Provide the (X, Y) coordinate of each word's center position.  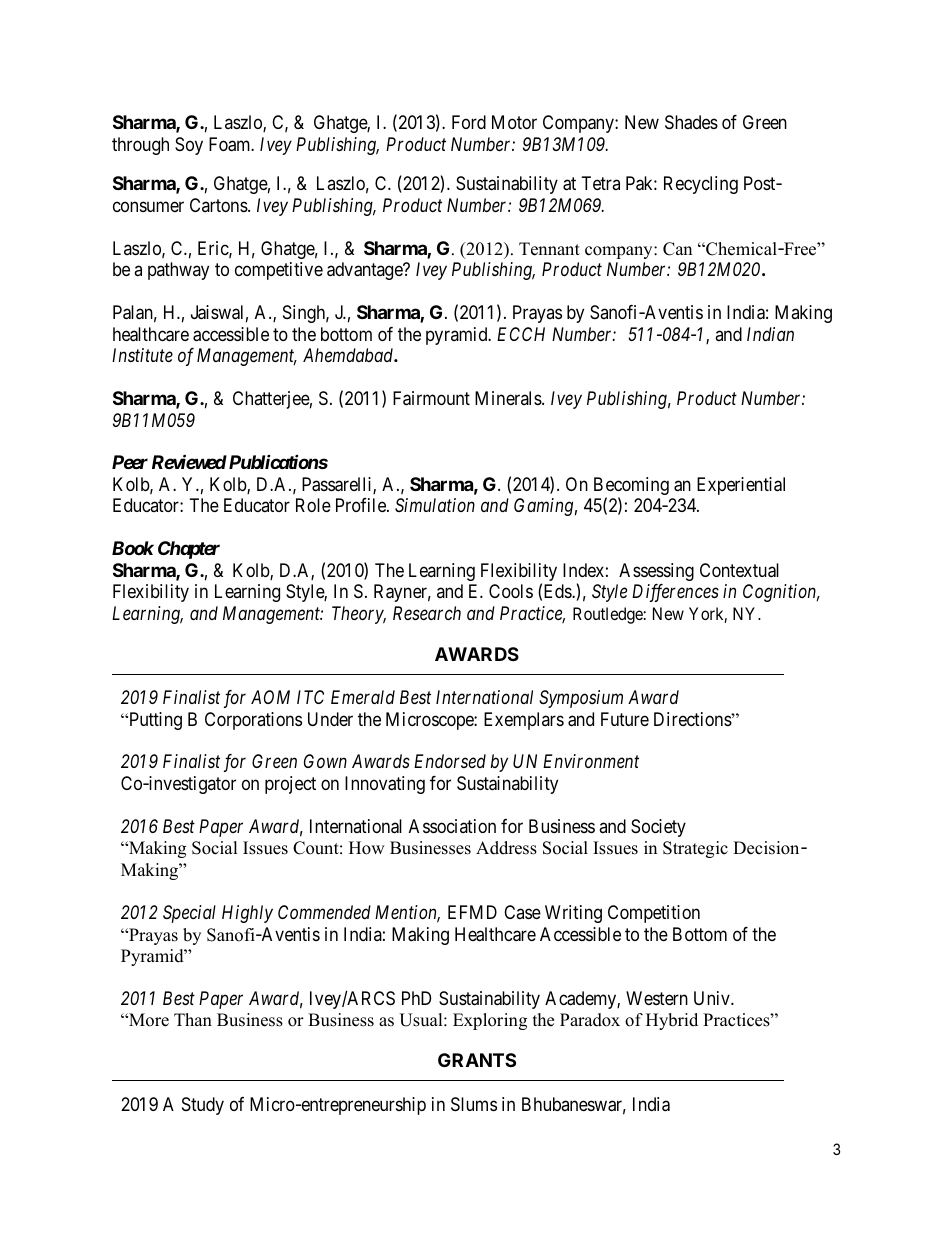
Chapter (189, 550)
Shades (691, 122)
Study (203, 1106)
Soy (189, 146)
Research (427, 613)
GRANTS (477, 1060)
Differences (675, 593)
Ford (469, 122)
